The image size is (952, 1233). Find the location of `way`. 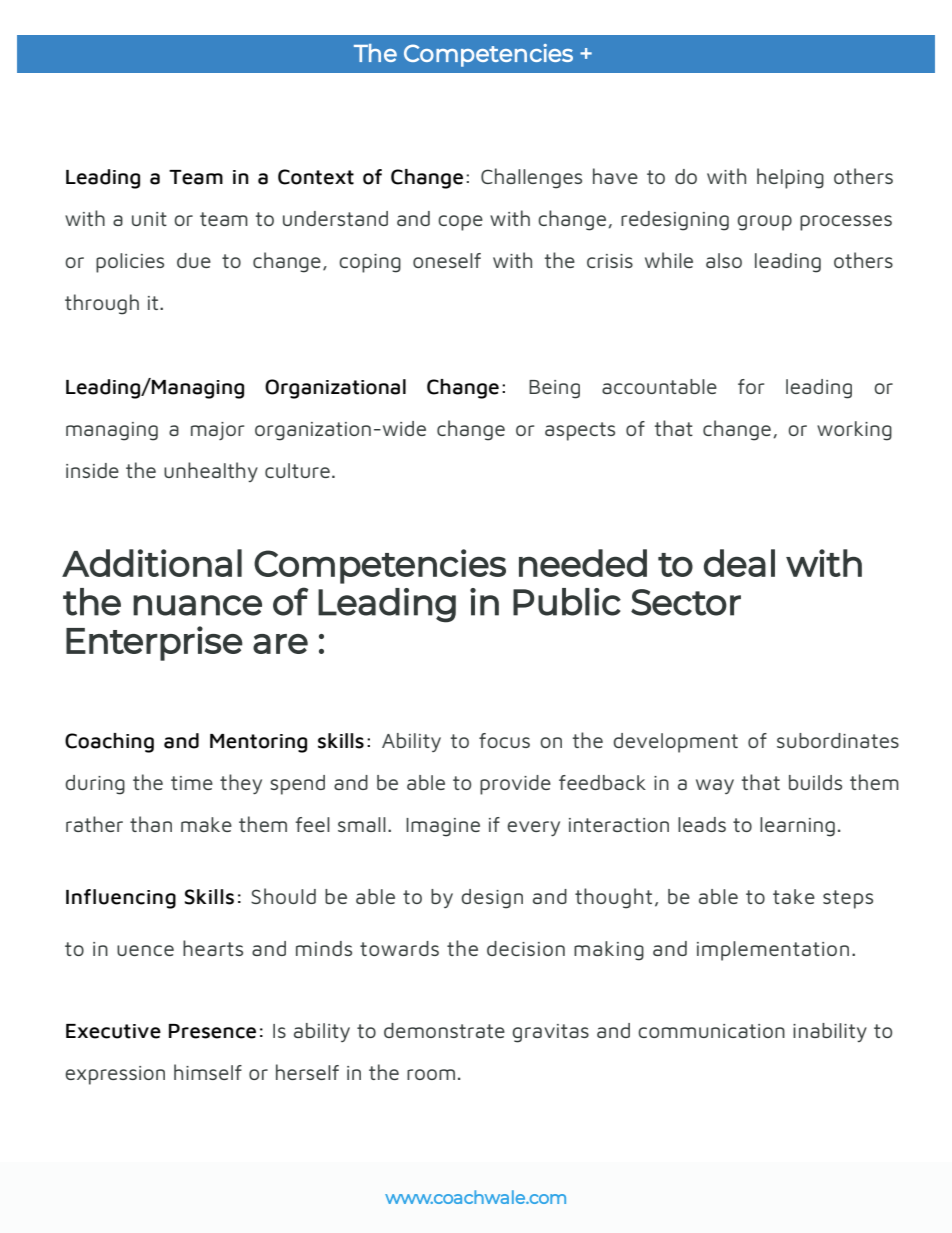

way is located at coordinates (715, 786).
